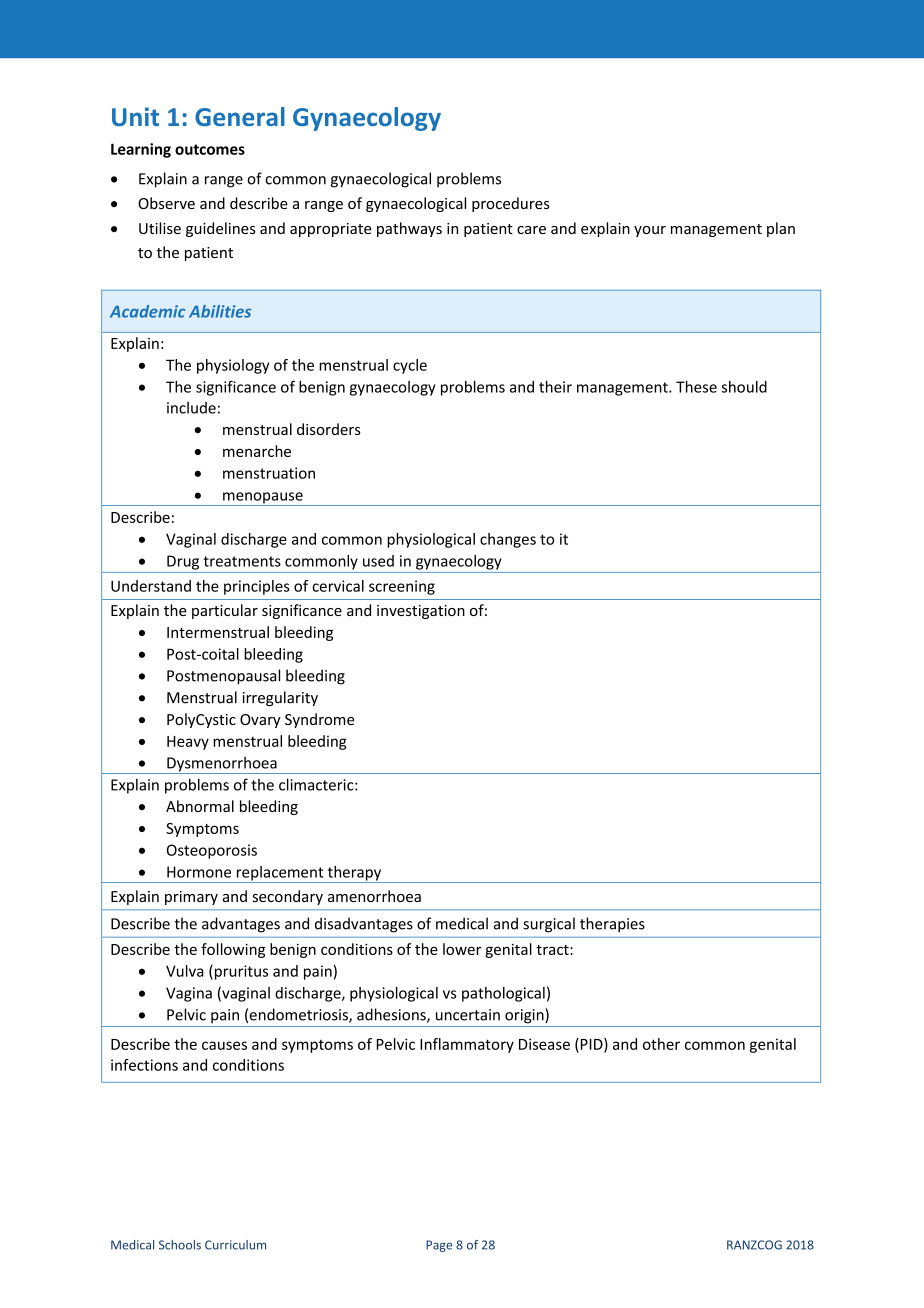  Describe the element at coordinates (439, 1246) in the screenshot. I see `Page` at that location.
